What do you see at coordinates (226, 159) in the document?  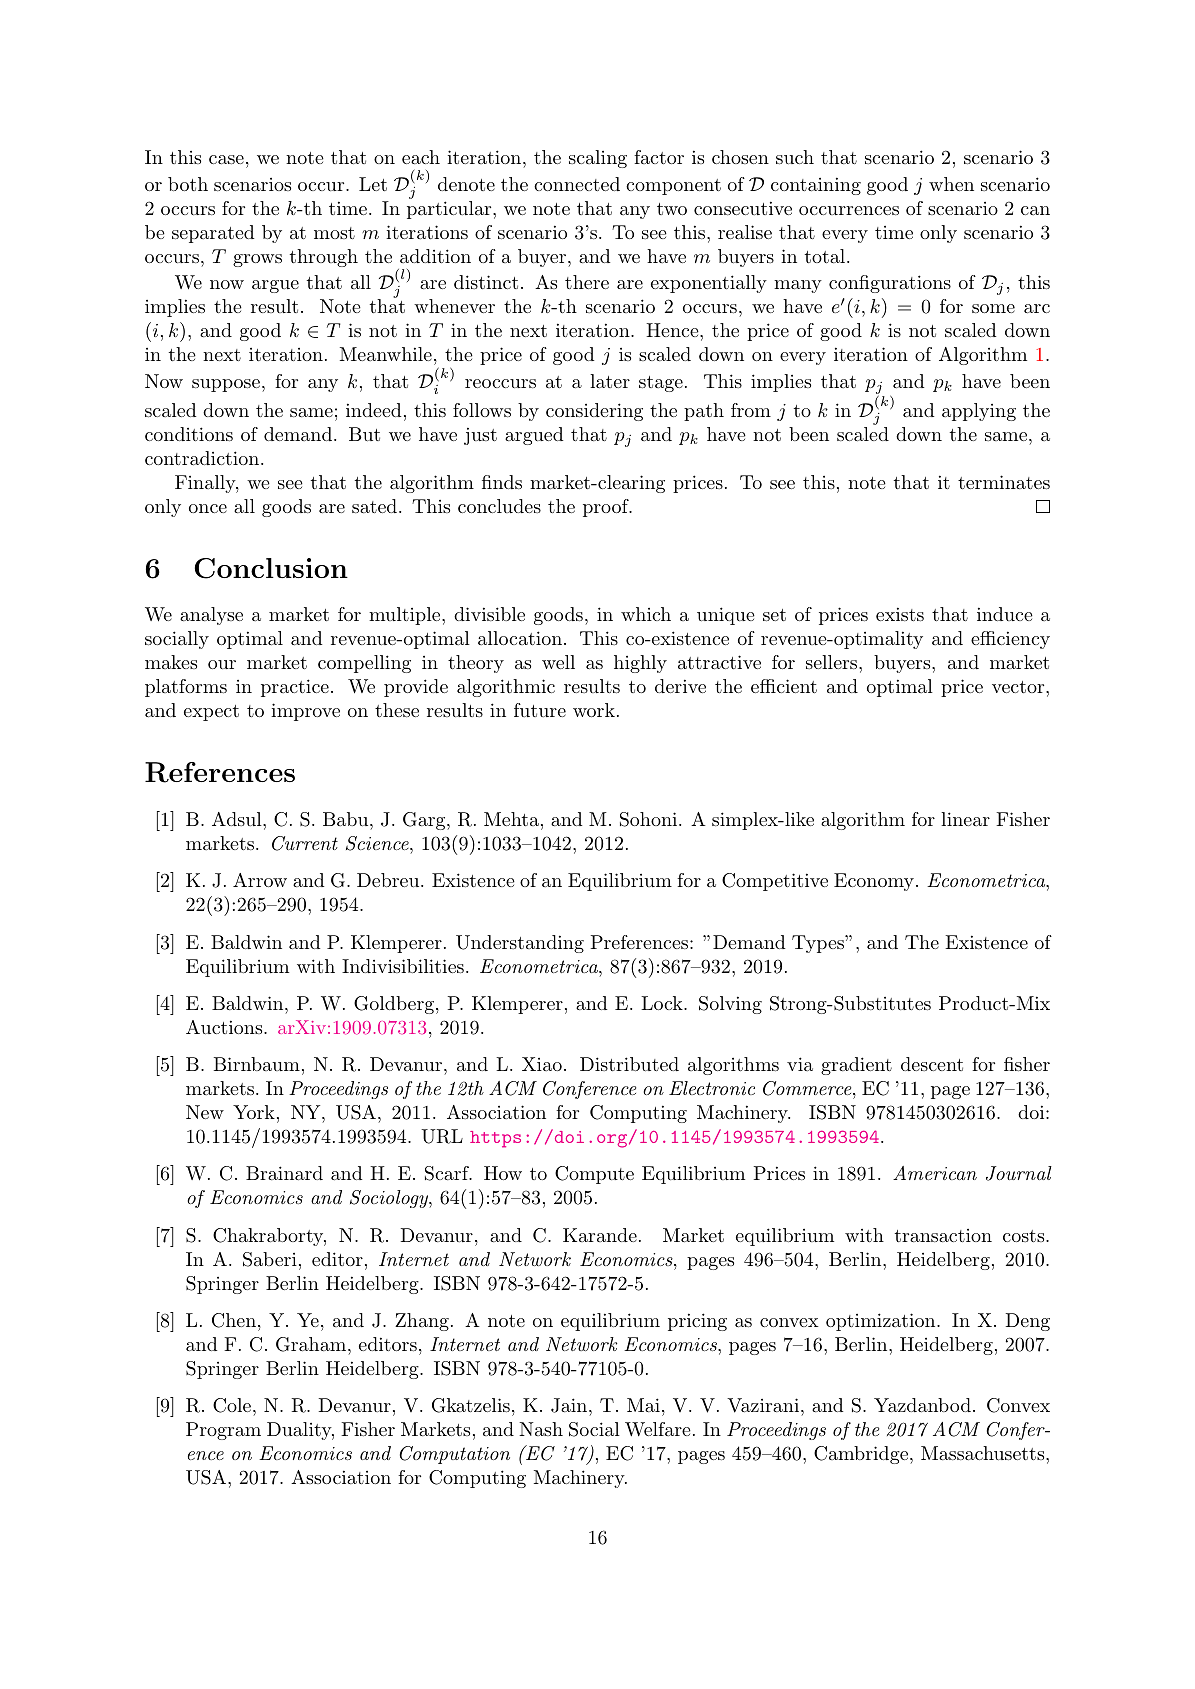 I see `case` at bounding box center [226, 159].
